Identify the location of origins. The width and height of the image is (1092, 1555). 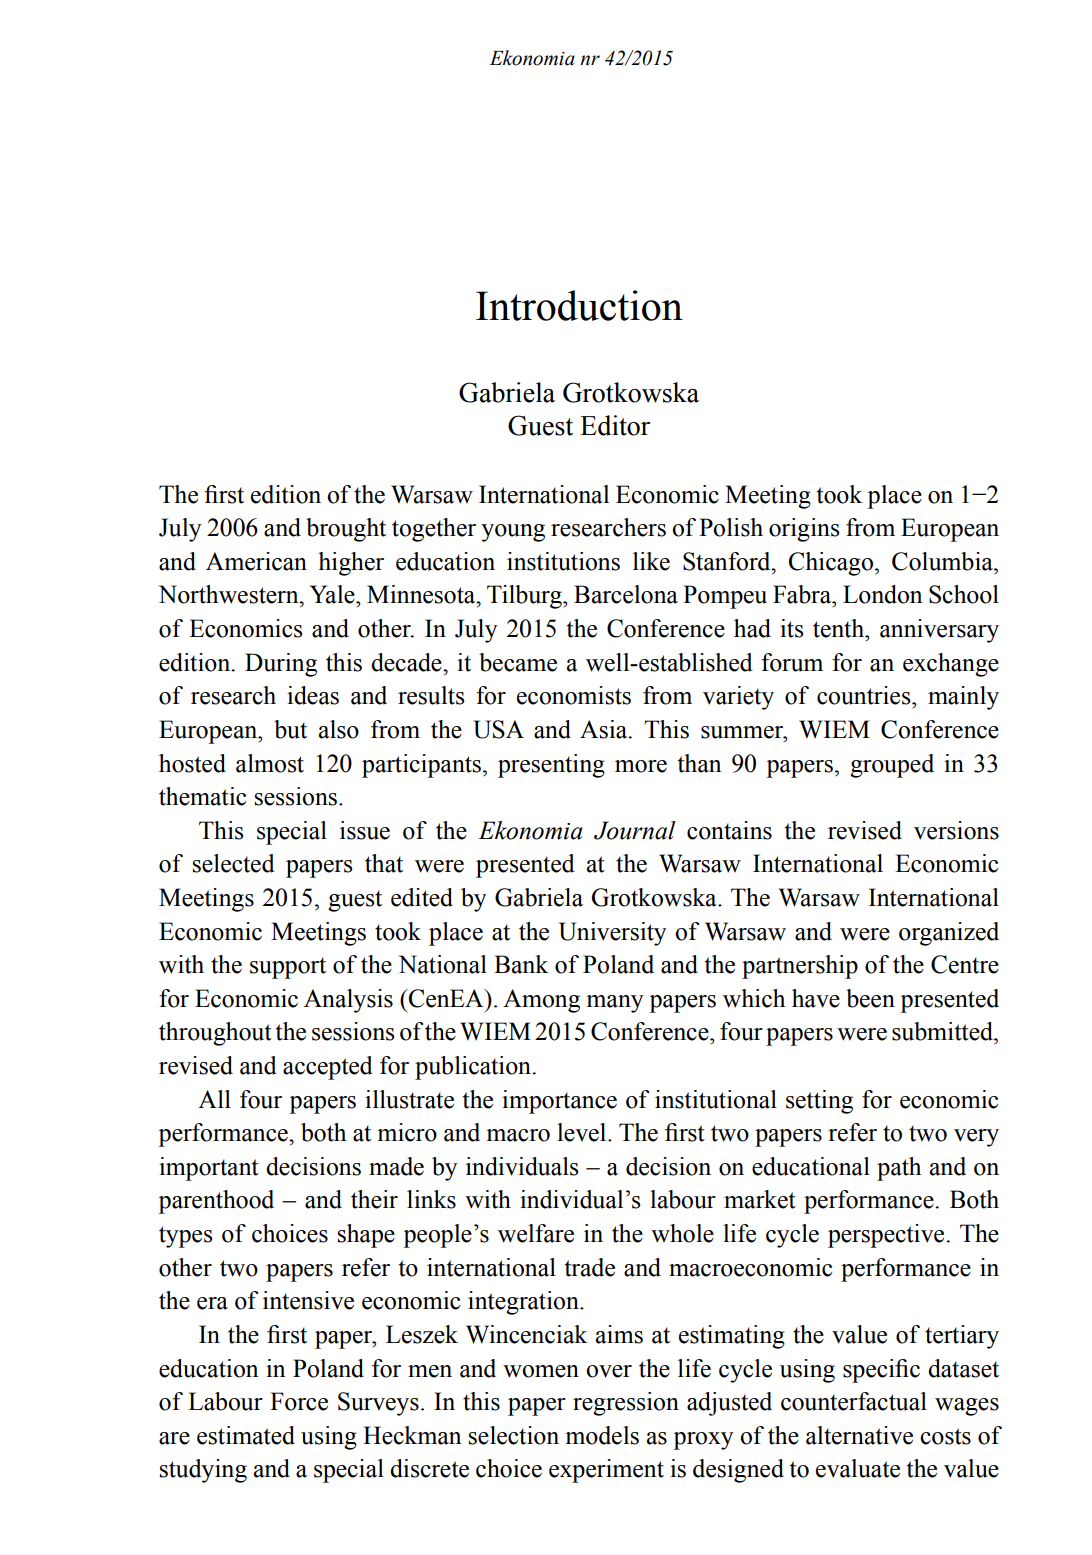
(804, 530).
